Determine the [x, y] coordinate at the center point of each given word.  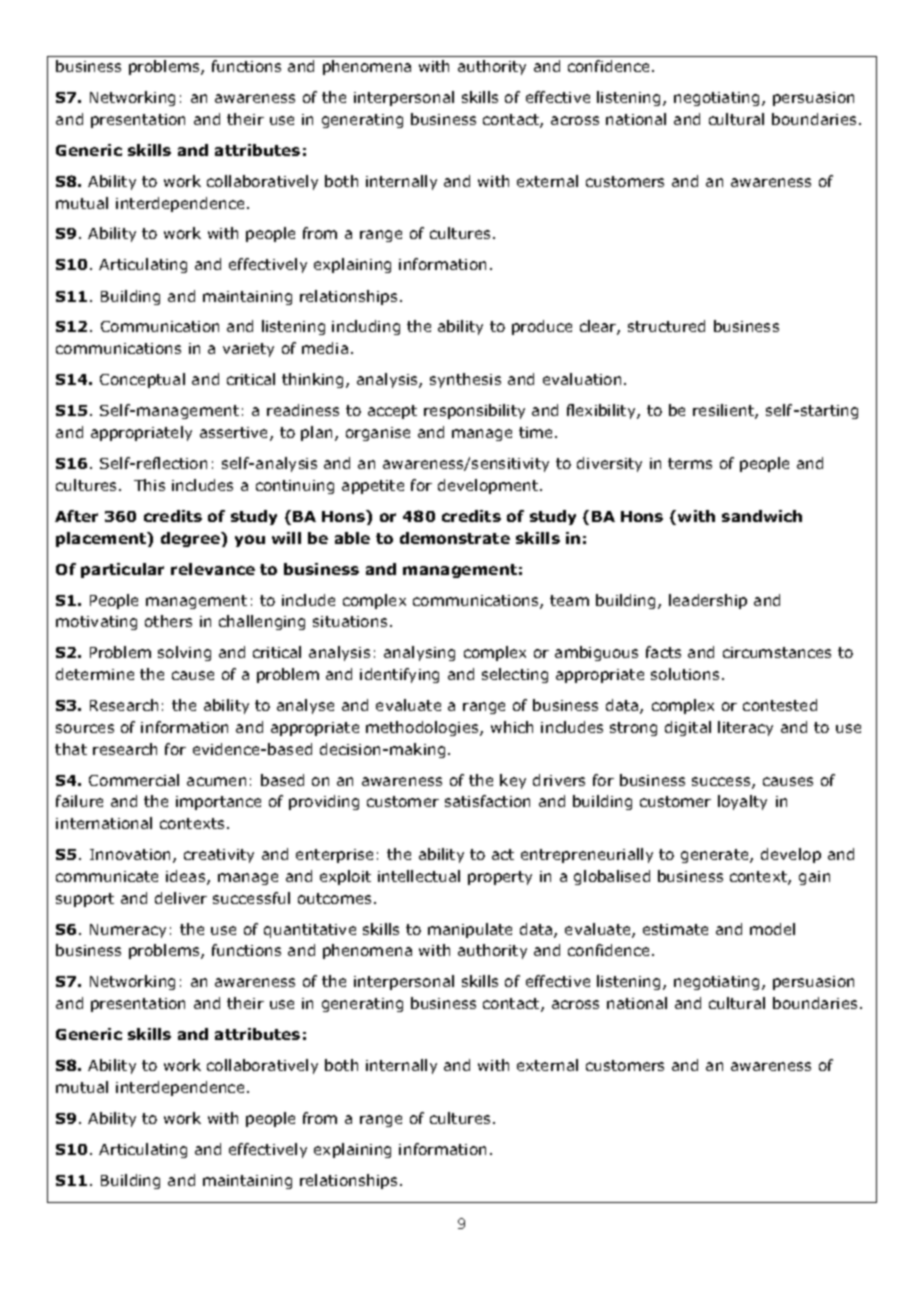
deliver [181, 898]
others [168, 621]
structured [666, 326]
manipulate [470, 930]
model [772, 929]
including [366, 327]
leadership [708, 601]
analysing [419, 653]
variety [248, 350]
